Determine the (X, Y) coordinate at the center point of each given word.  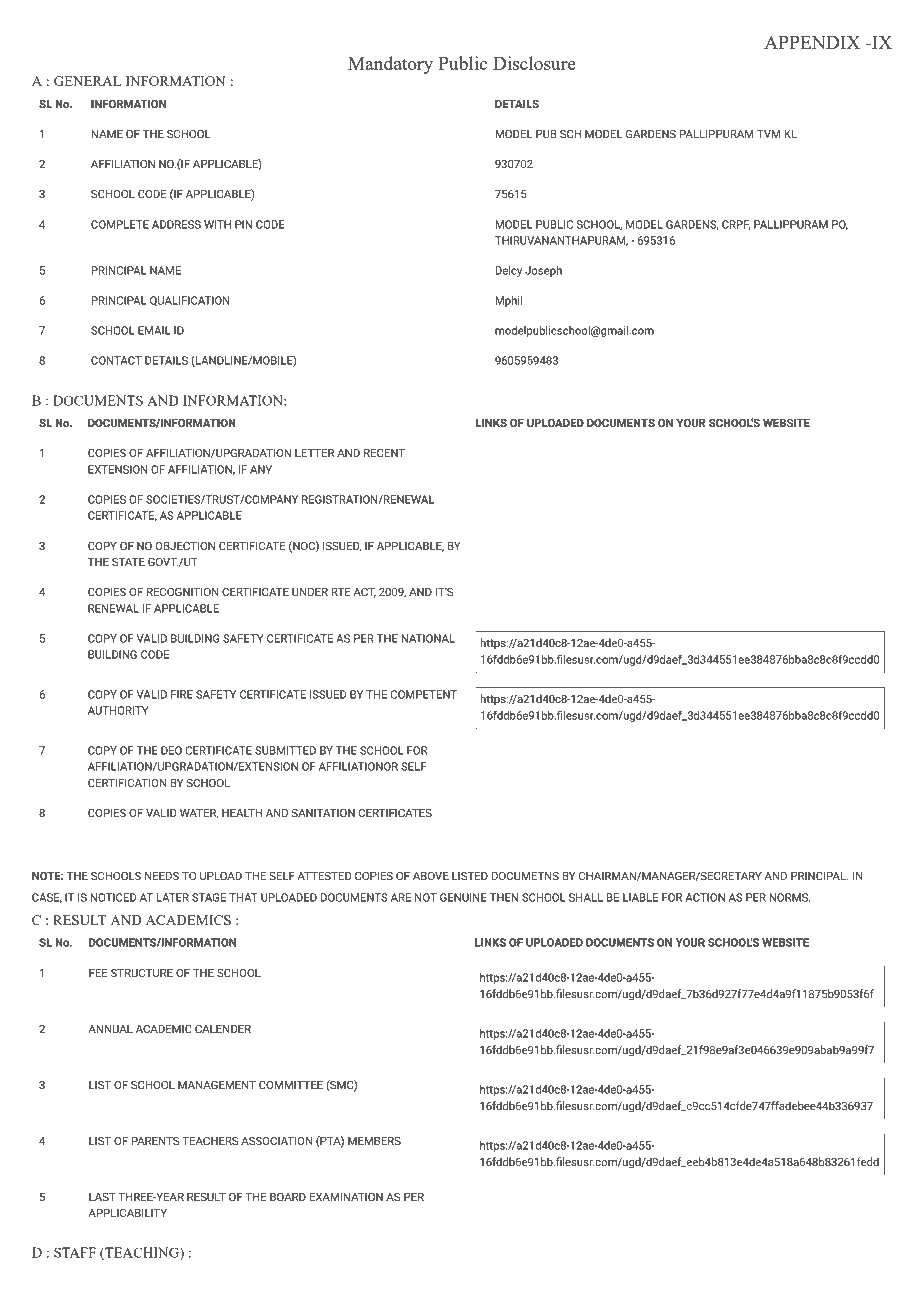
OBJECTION (185, 546)
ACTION (705, 897)
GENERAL (87, 81)
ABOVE (431, 876)
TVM (768, 134)
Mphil (508, 301)
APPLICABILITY (127, 1213)
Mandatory (390, 65)
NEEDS (162, 876)
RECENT (384, 453)
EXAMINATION (346, 1197)
